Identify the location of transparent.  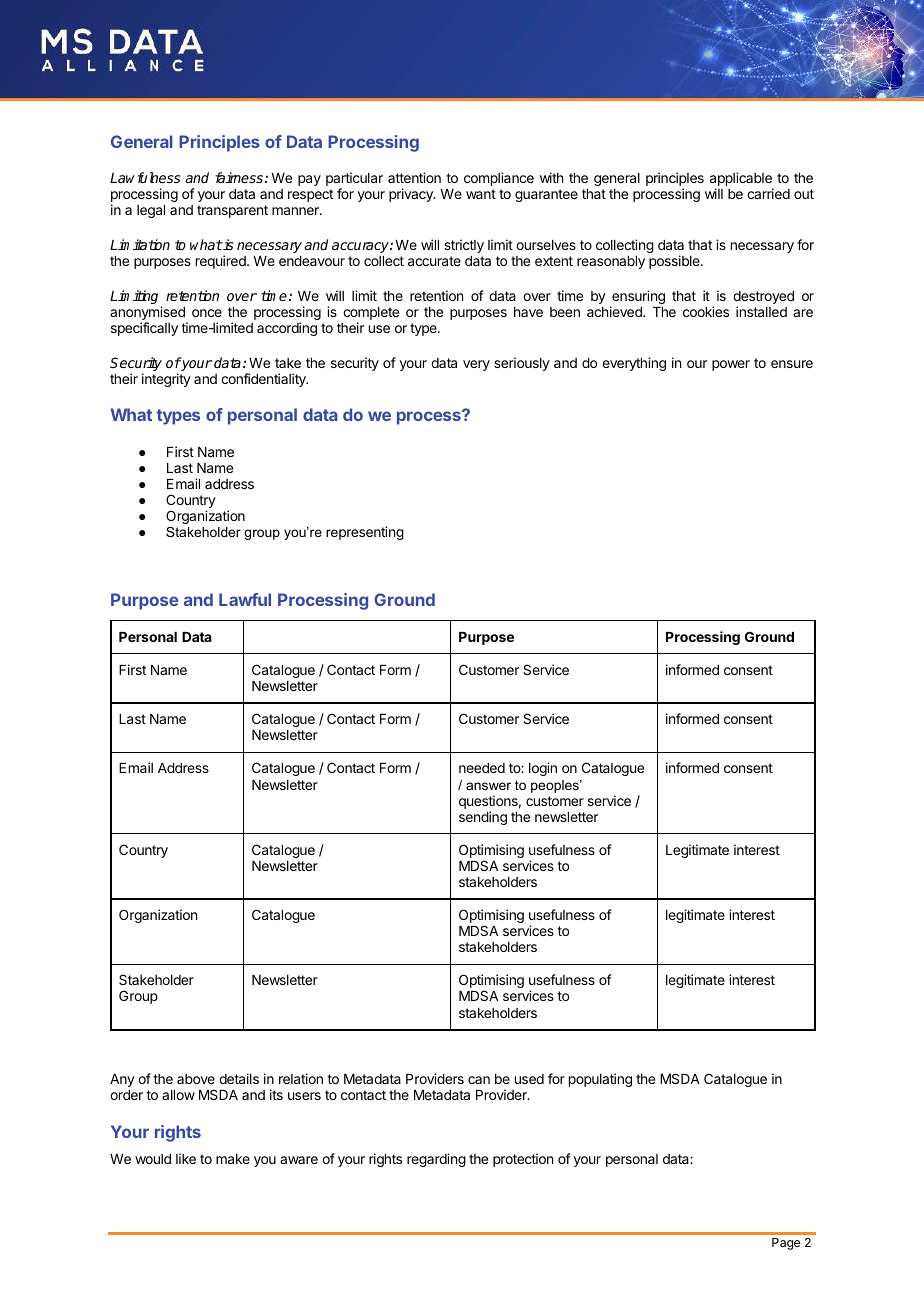
(232, 211).
